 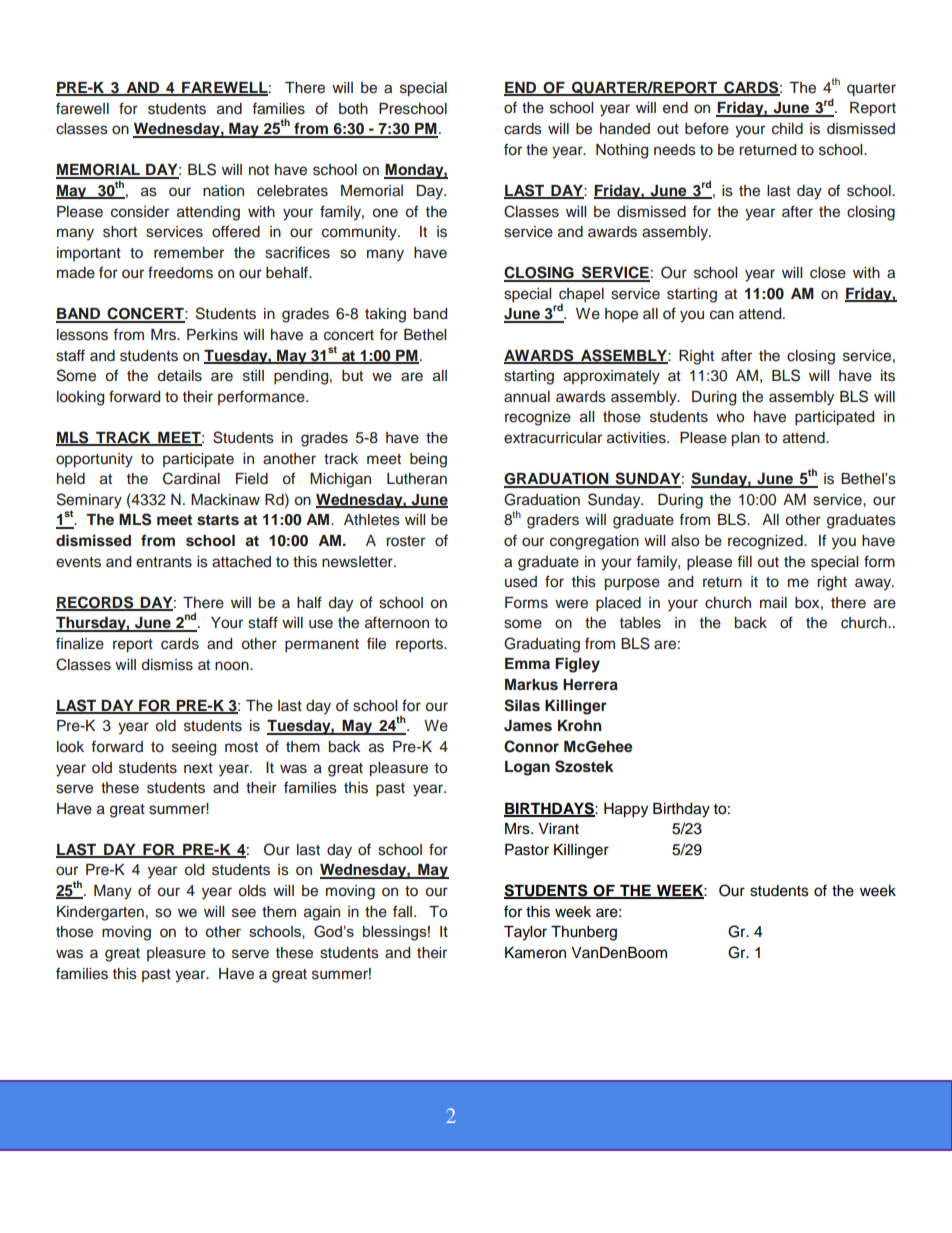 I want to click on graders, so click(x=553, y=521).
